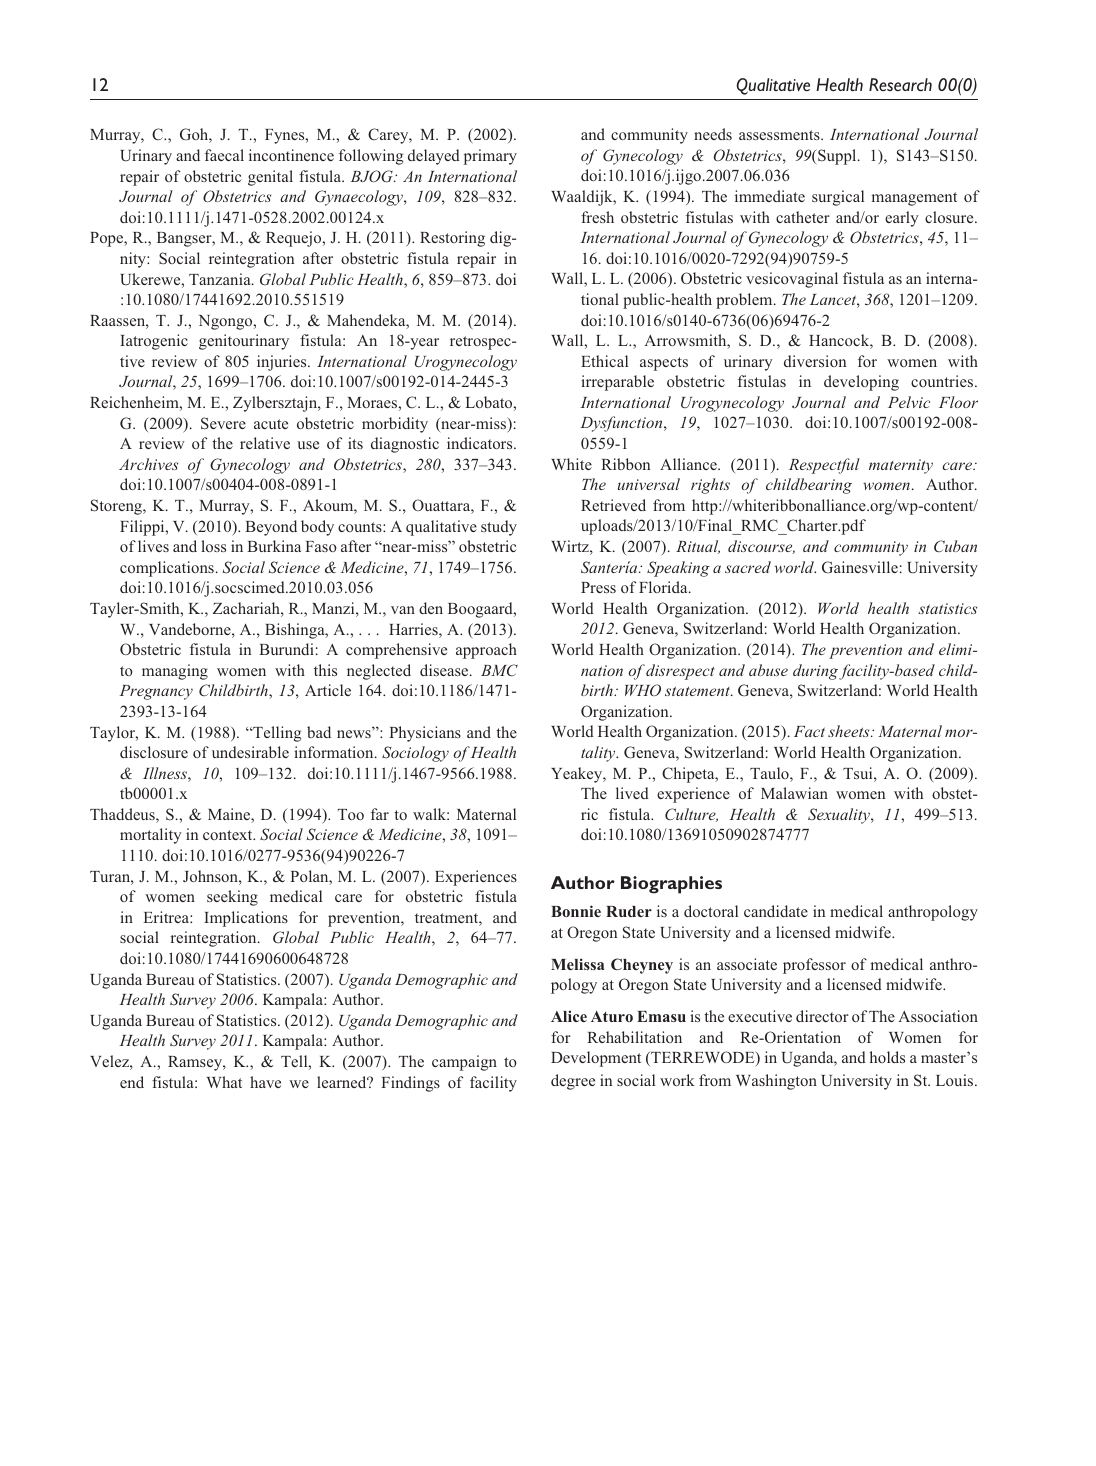 The height and width of the screenshot is (1466, 1096). What do you see at coordinates (229, 835) in the screenshot?
I see `context` at bounding box center [229, 835].
